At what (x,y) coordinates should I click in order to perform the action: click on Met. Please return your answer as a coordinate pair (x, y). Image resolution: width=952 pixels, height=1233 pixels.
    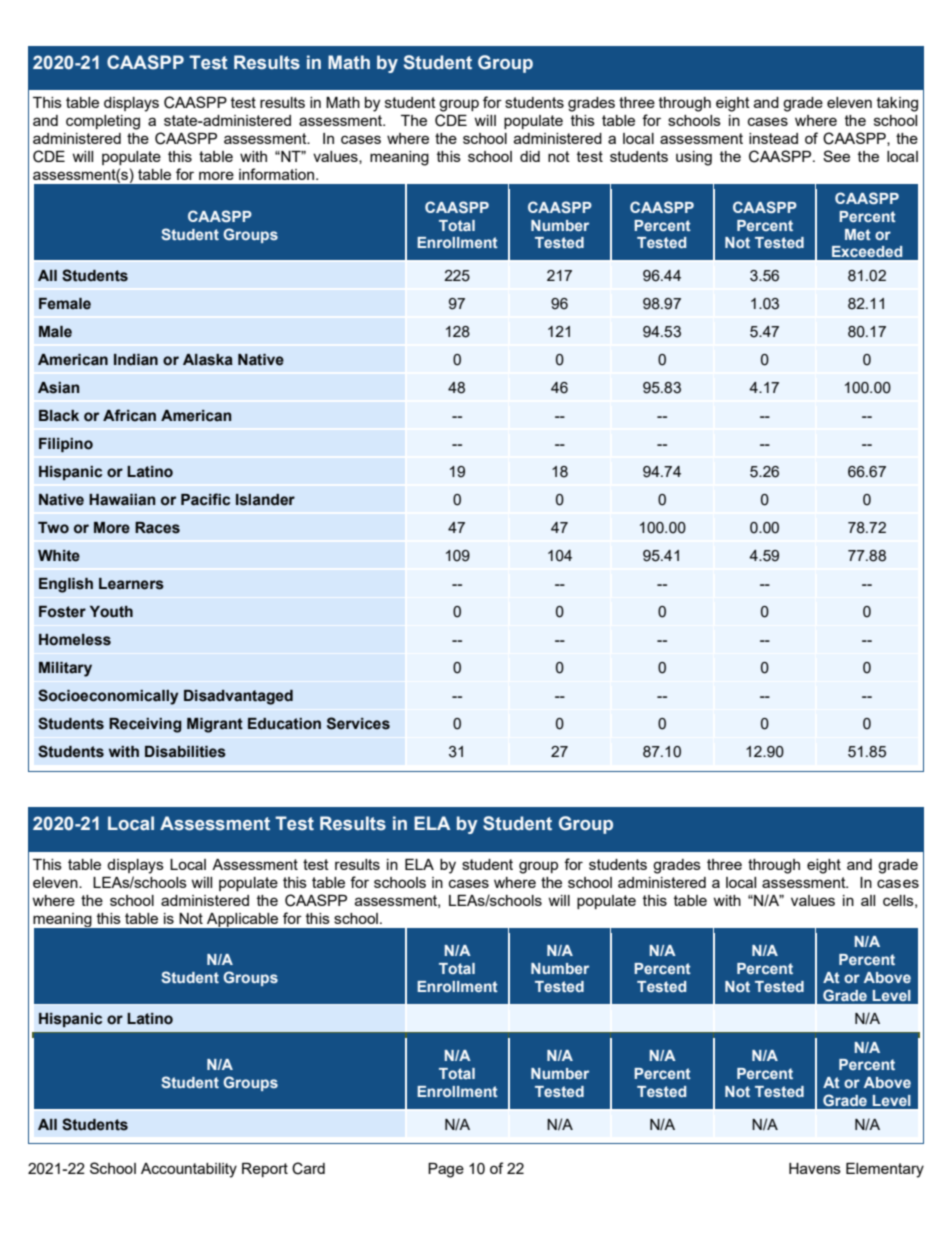
    Looking at the image, I should click on (858, 234).
